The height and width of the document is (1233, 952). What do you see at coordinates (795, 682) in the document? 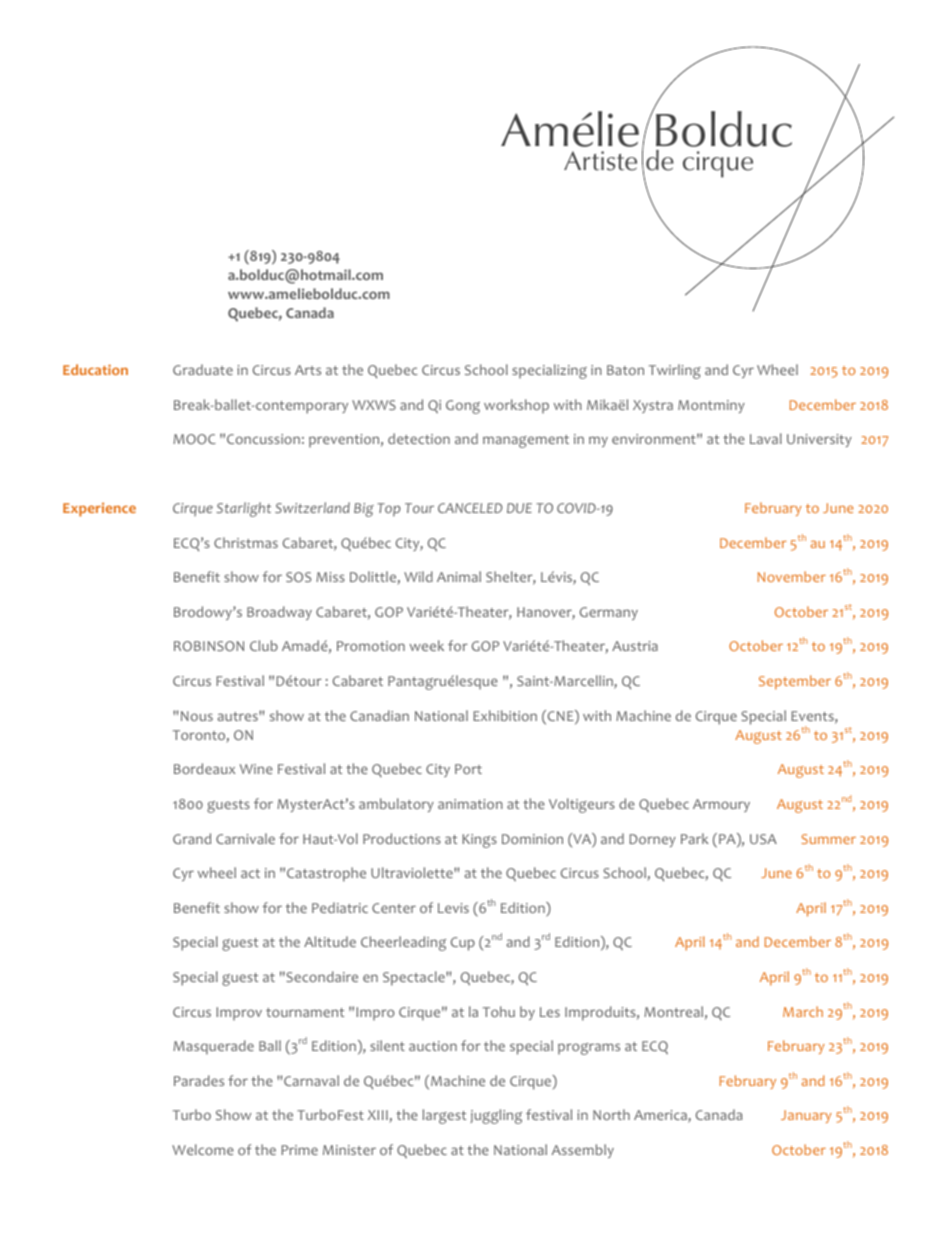
I see `September` at bounding box center [795, 682].
